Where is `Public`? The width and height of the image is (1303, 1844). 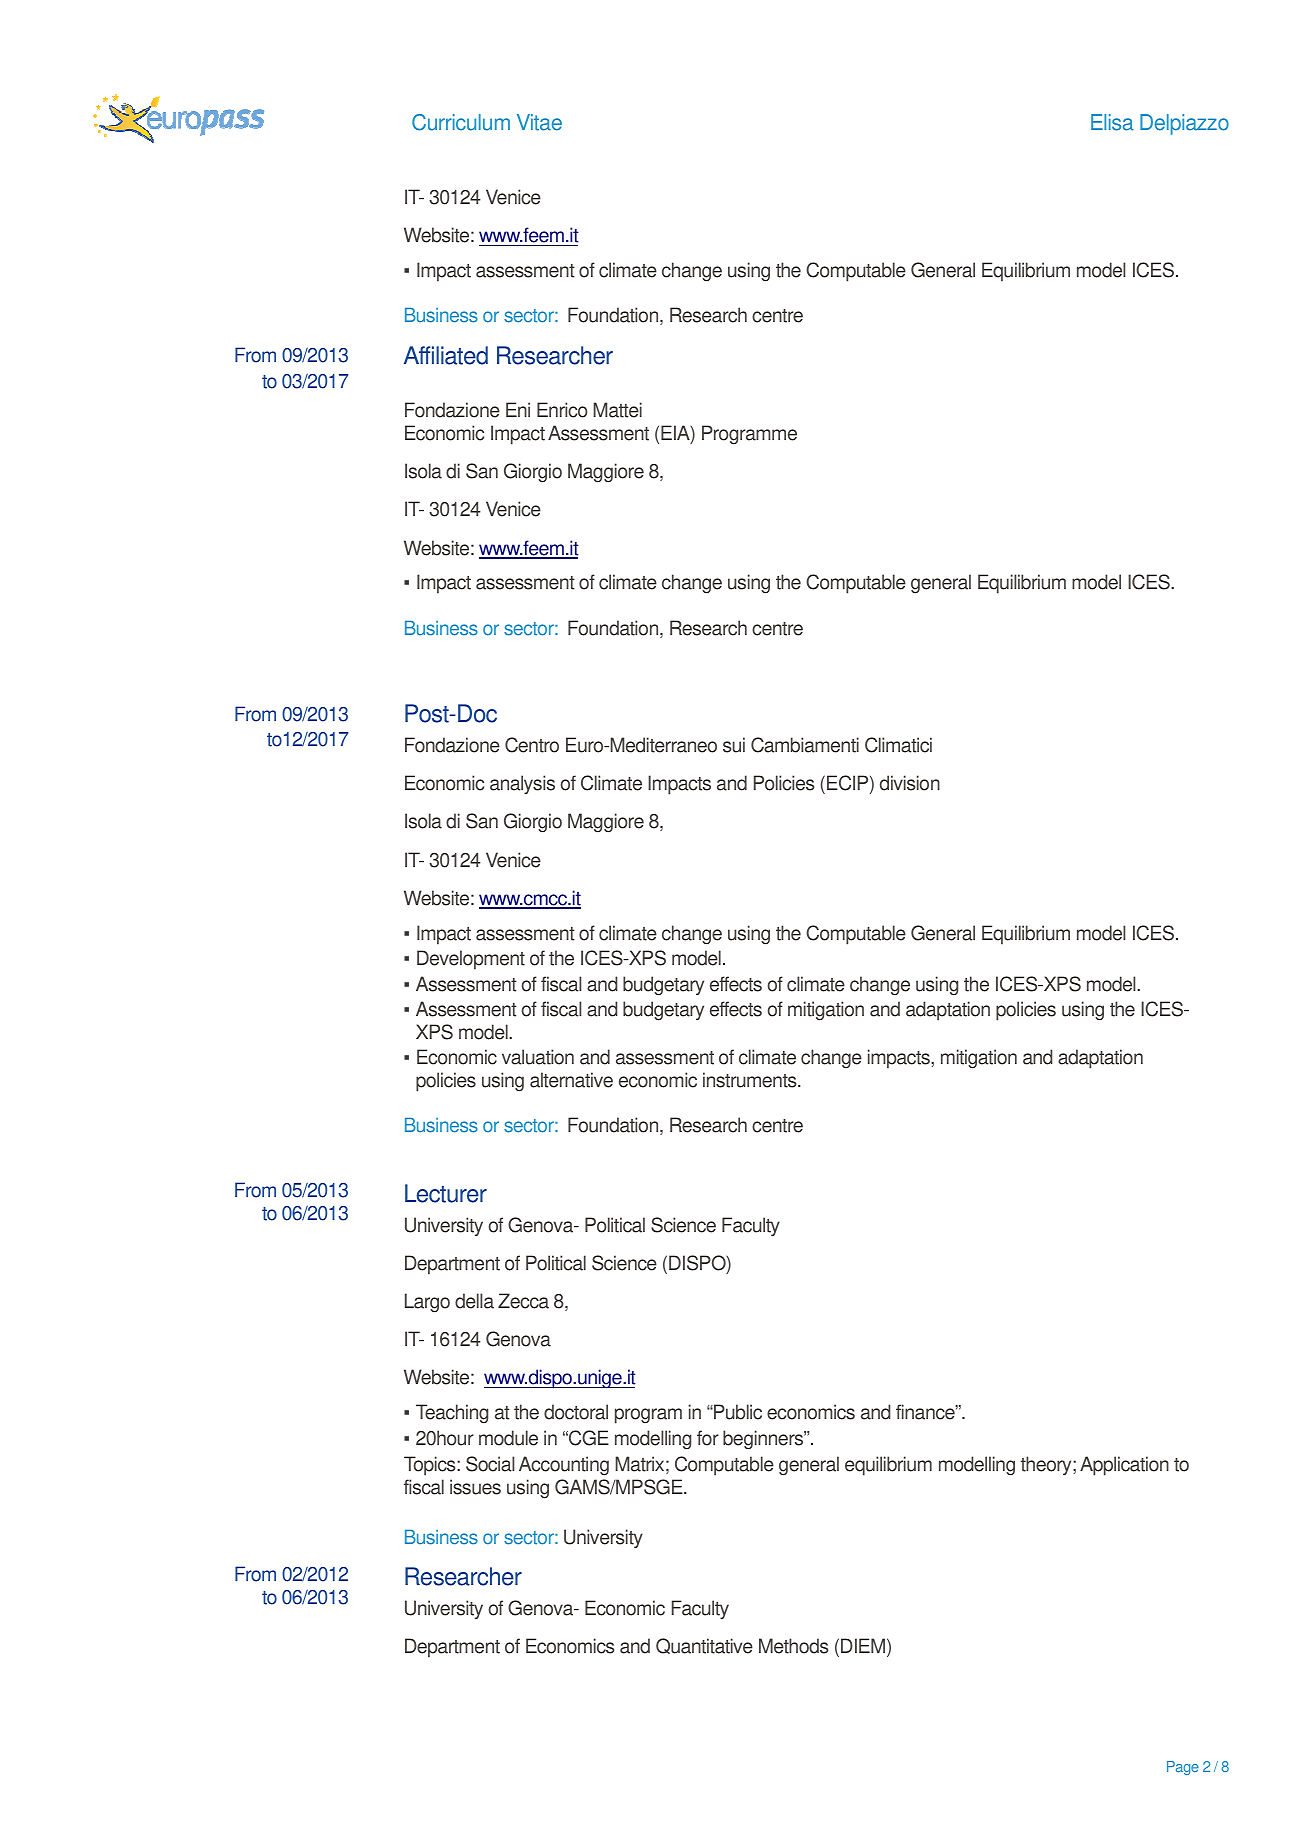 Public is located at coordinates (737, 1412).
